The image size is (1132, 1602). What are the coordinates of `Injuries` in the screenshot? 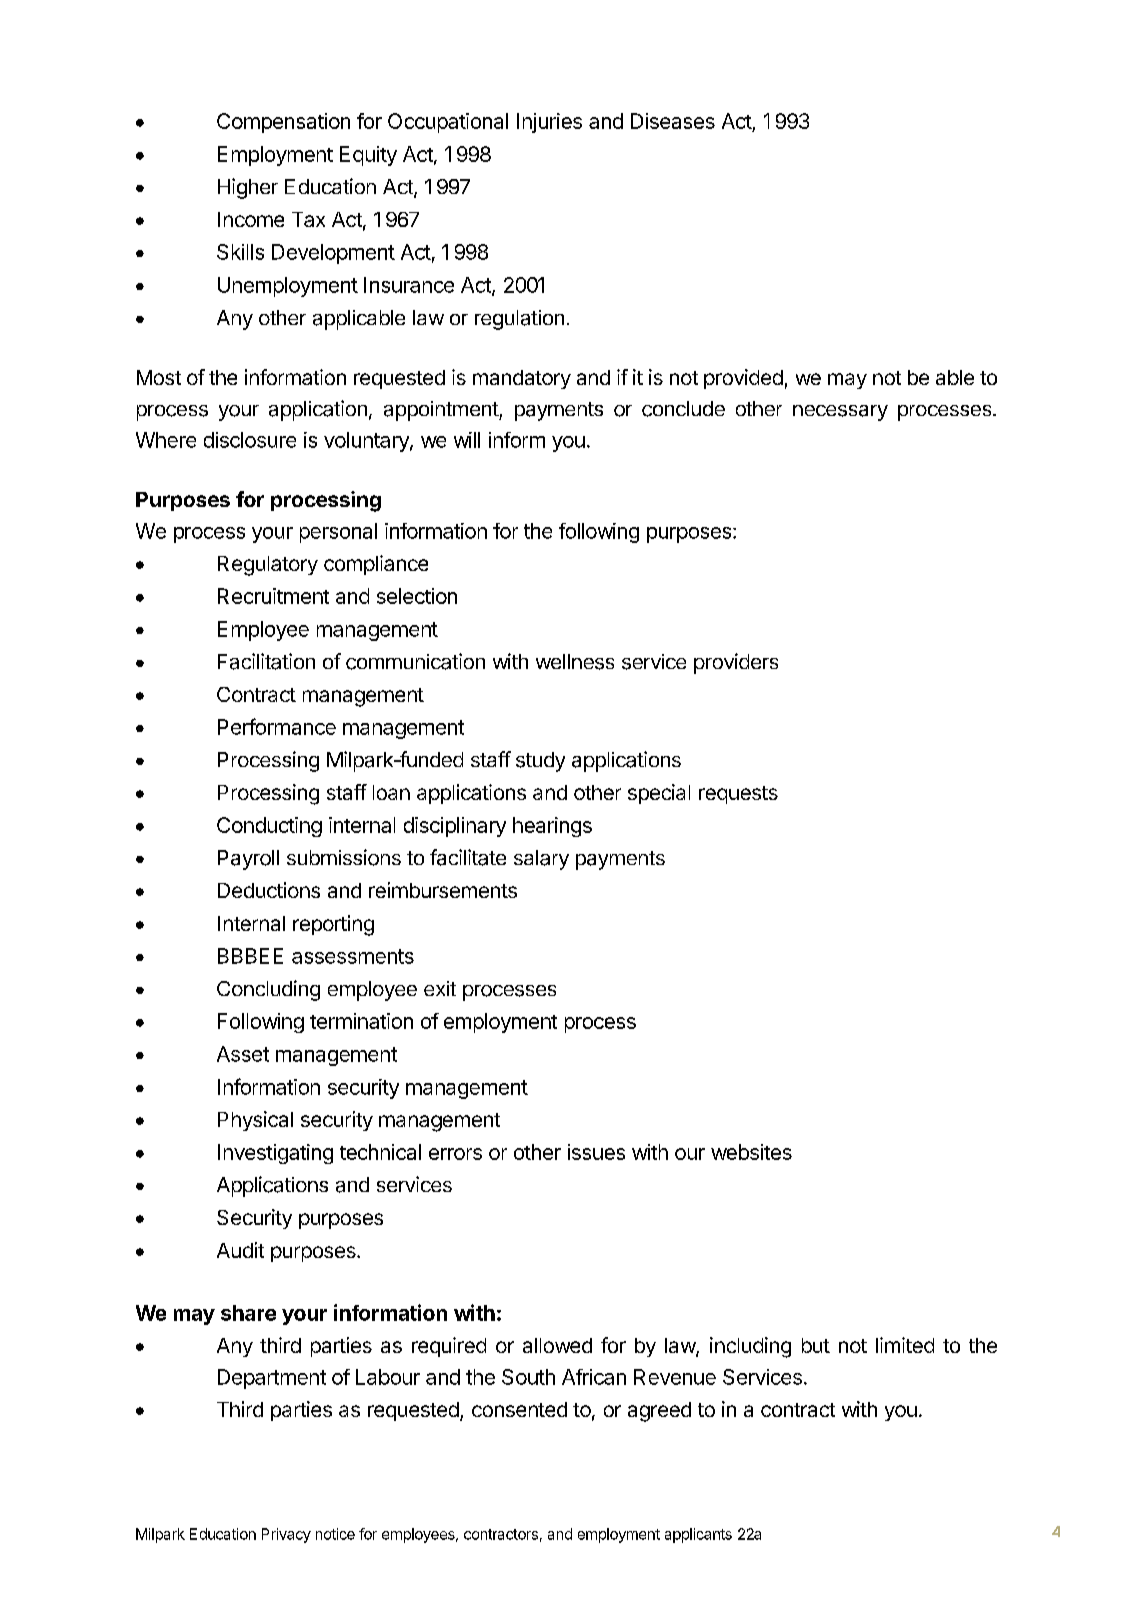 It's located at (549, 123).
